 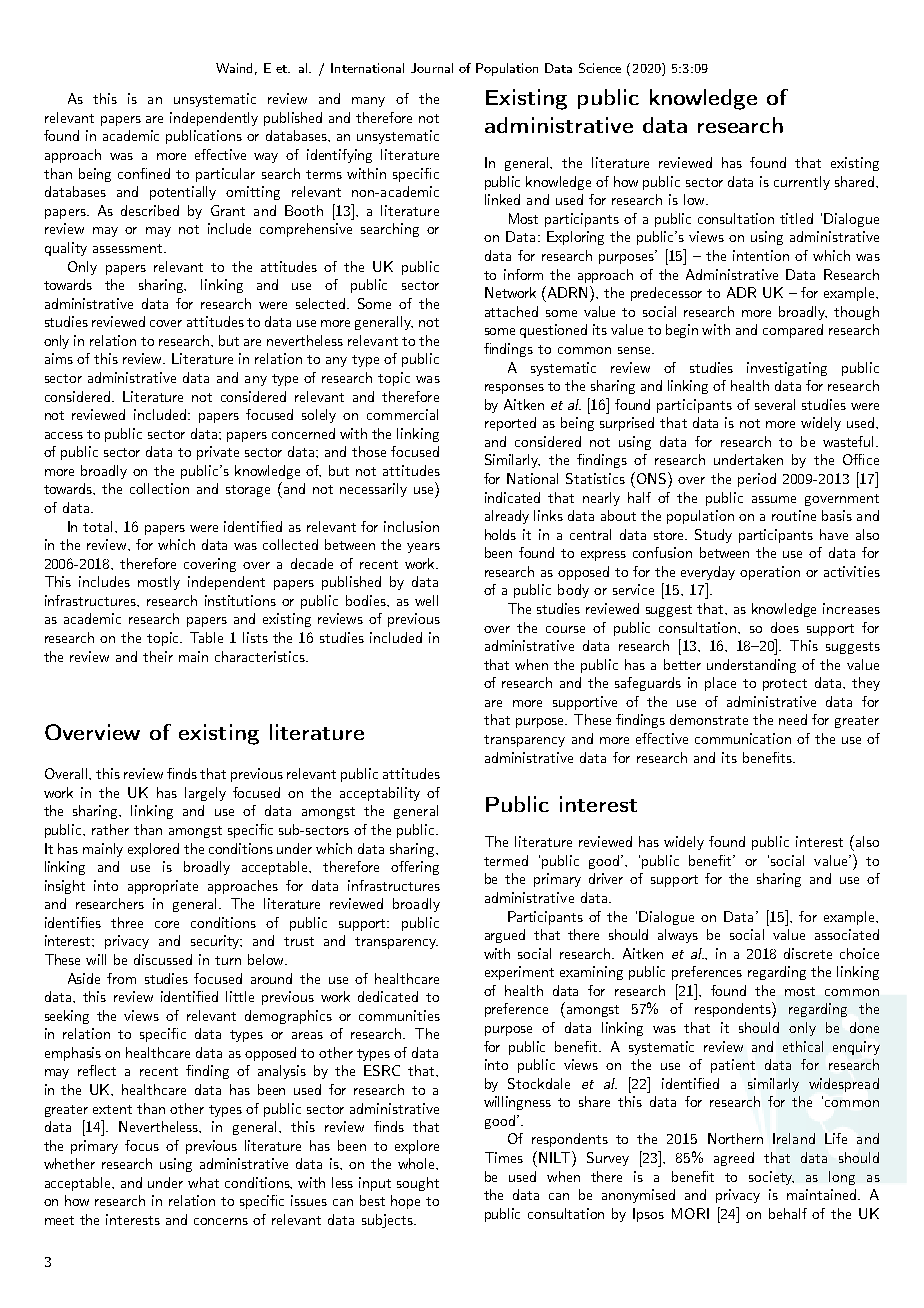 I want to click on confined, so click(x=144, y=173).
